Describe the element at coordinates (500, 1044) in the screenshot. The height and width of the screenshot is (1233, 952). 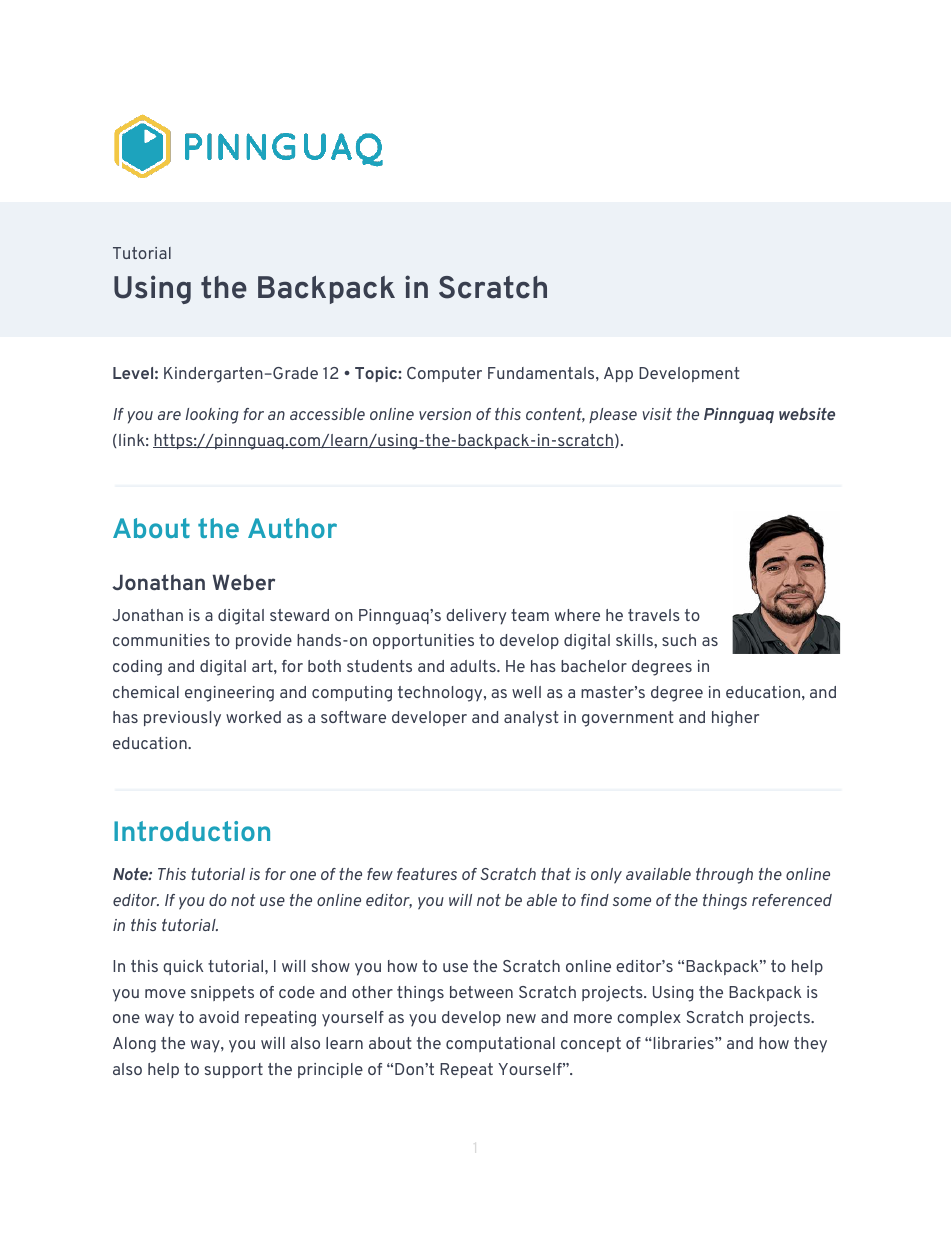
I see `computational` at that location.
